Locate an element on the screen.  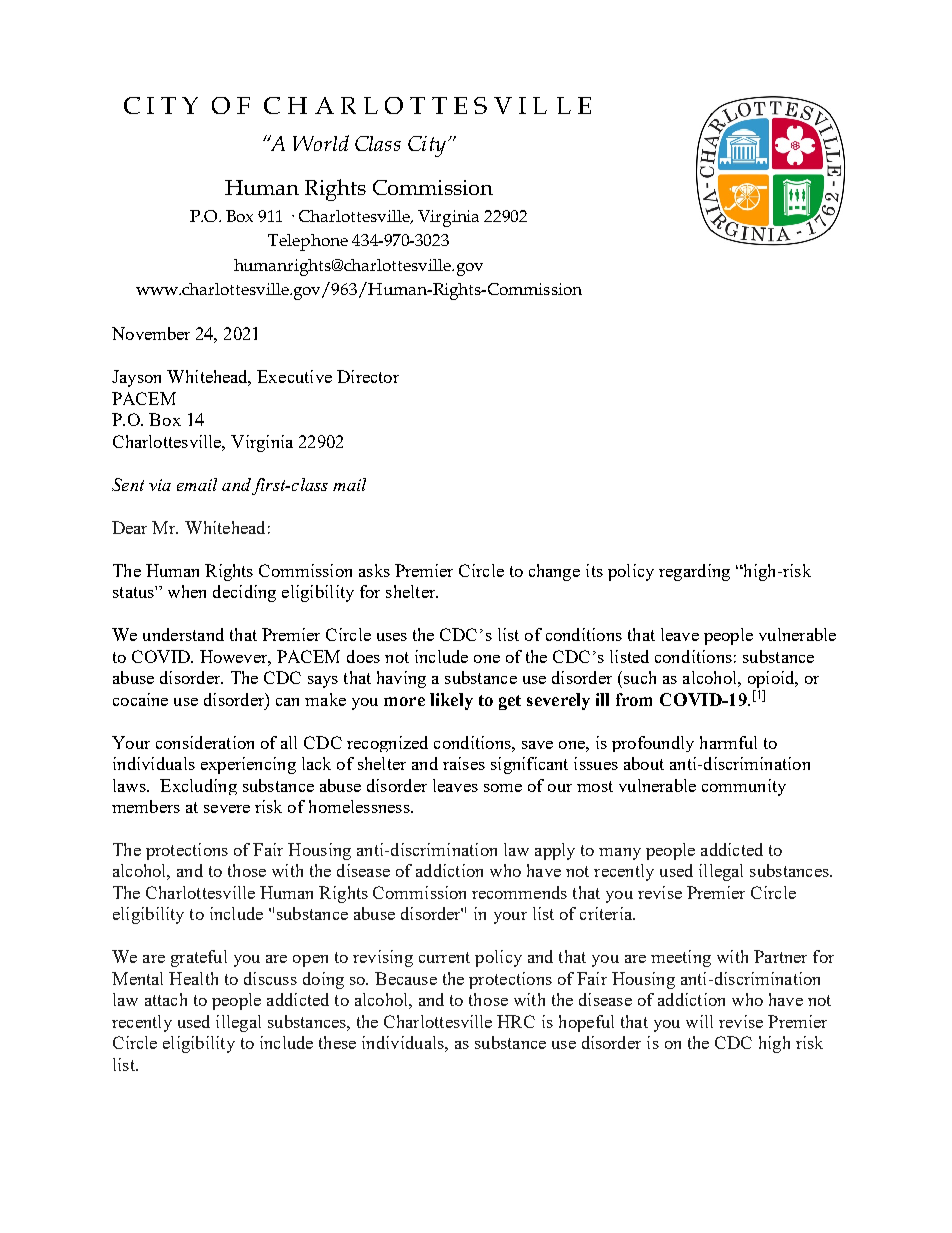
will is located at coordinates (699, 1021).
